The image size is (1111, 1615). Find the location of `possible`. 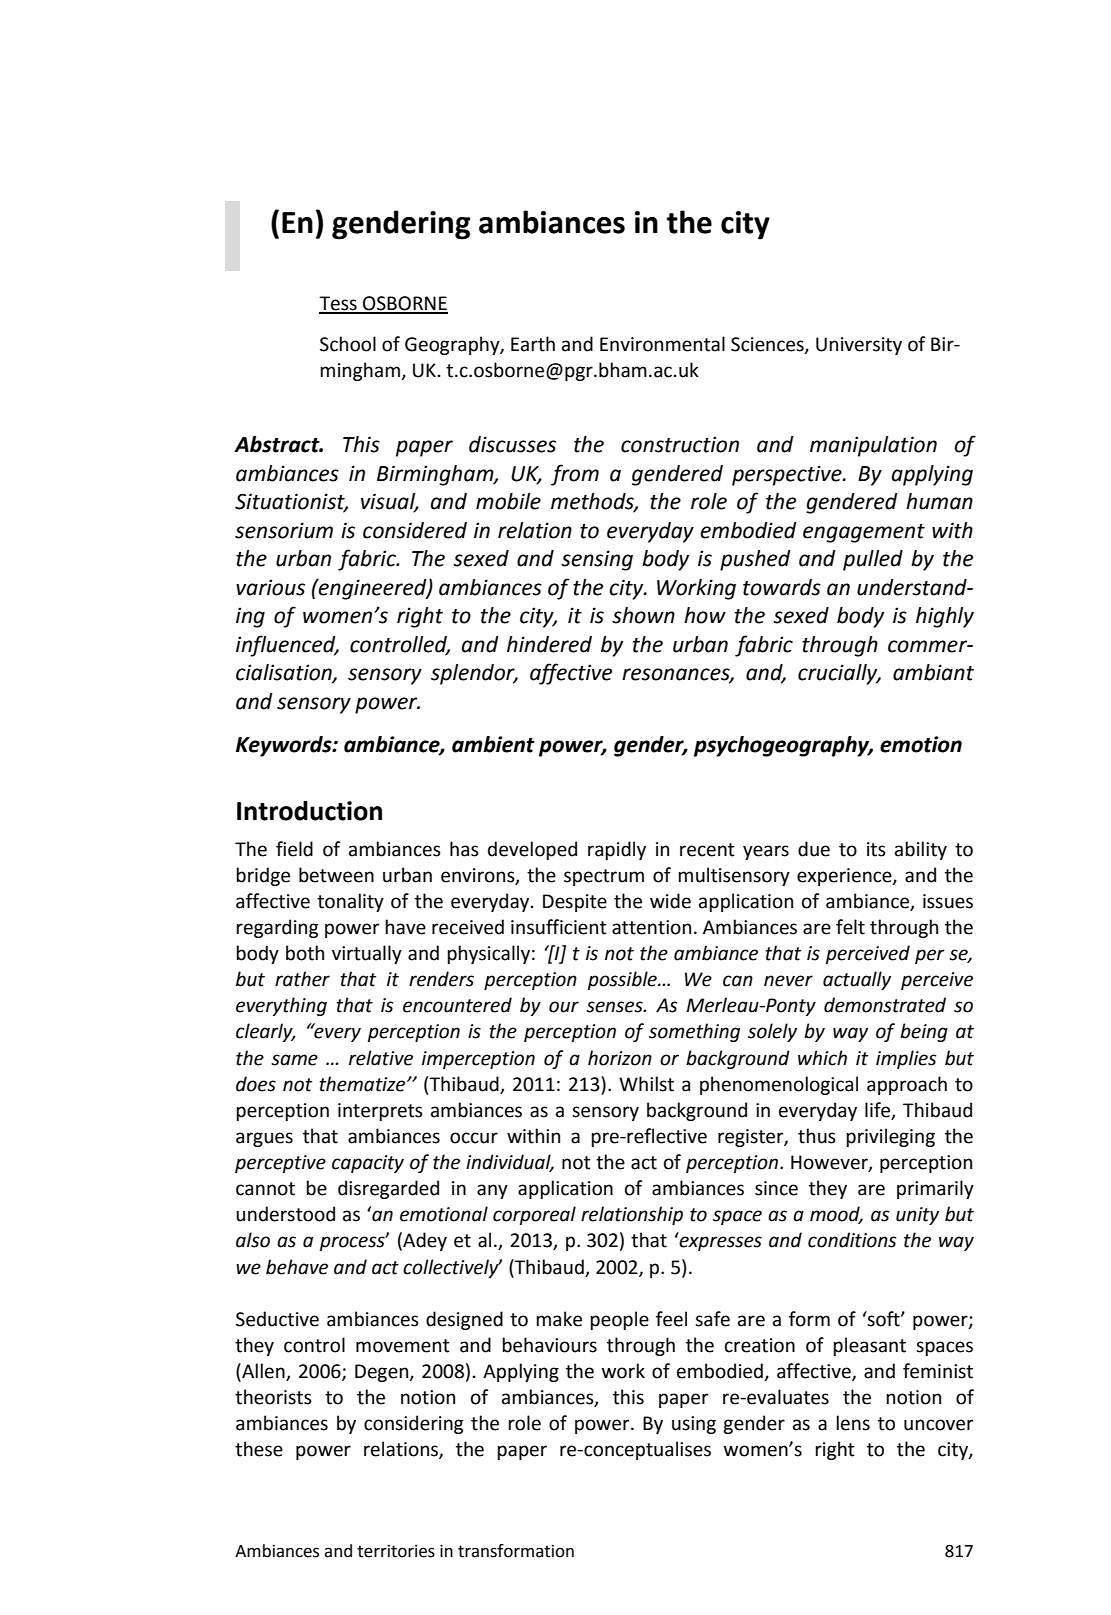

possible is located at coordinates (623, 980).
